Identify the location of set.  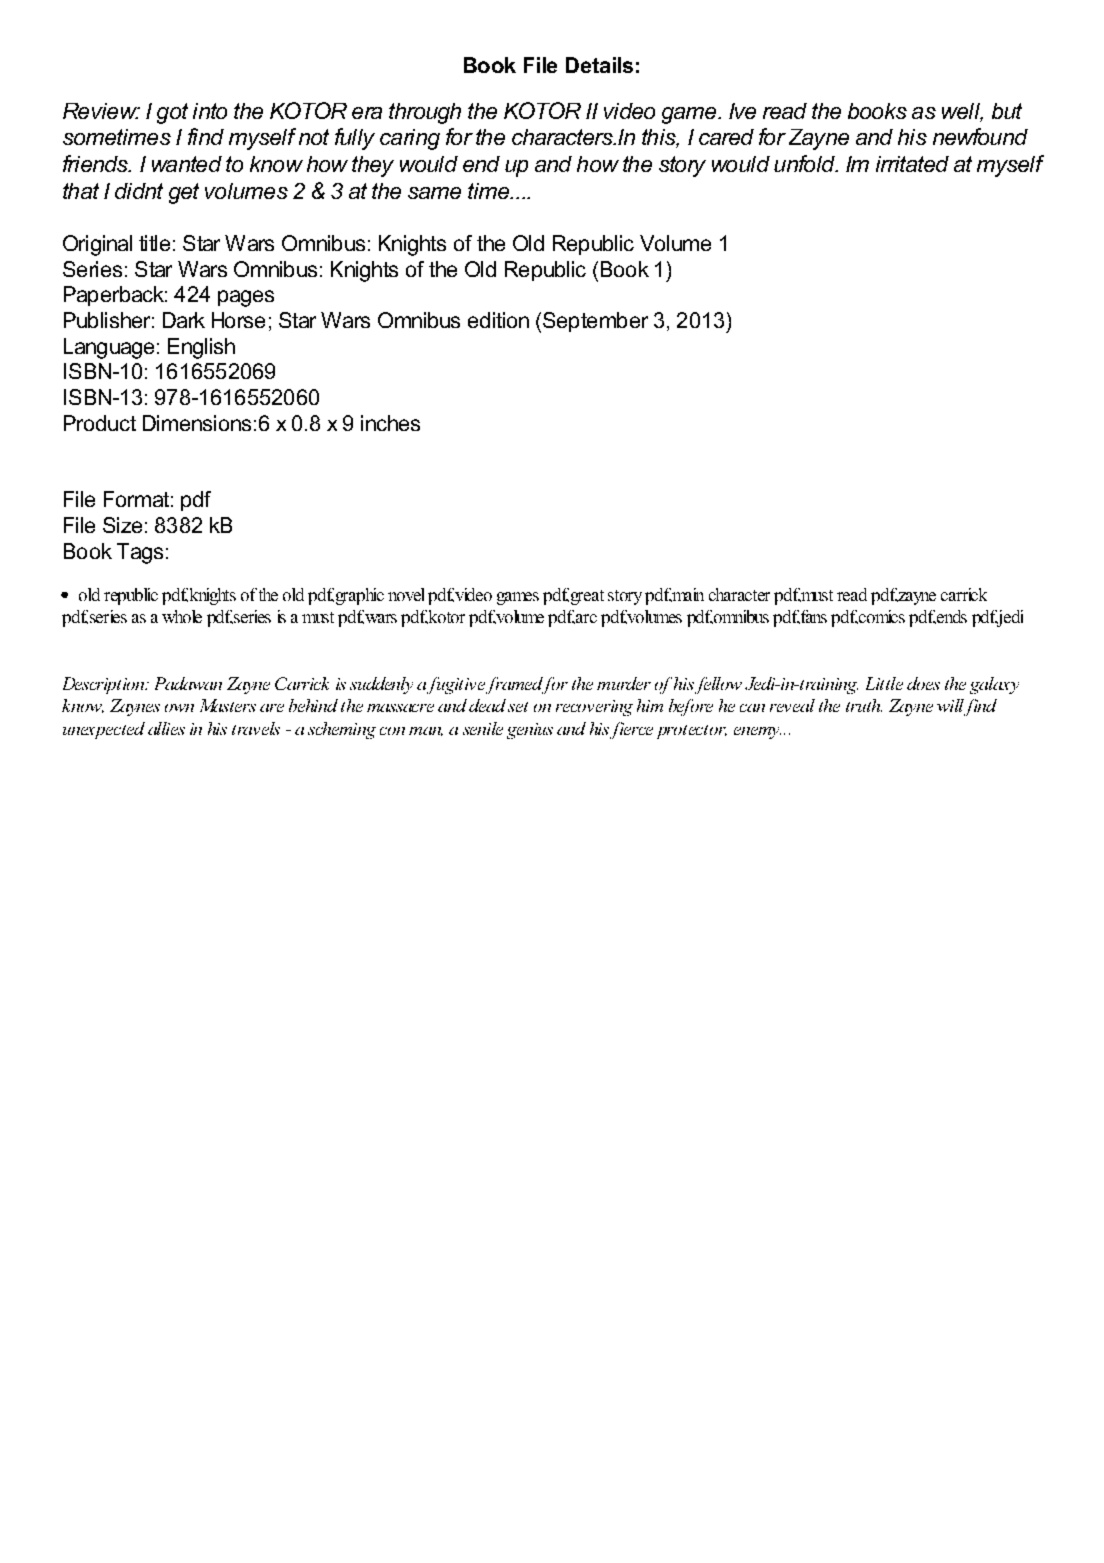
(518, 707).
